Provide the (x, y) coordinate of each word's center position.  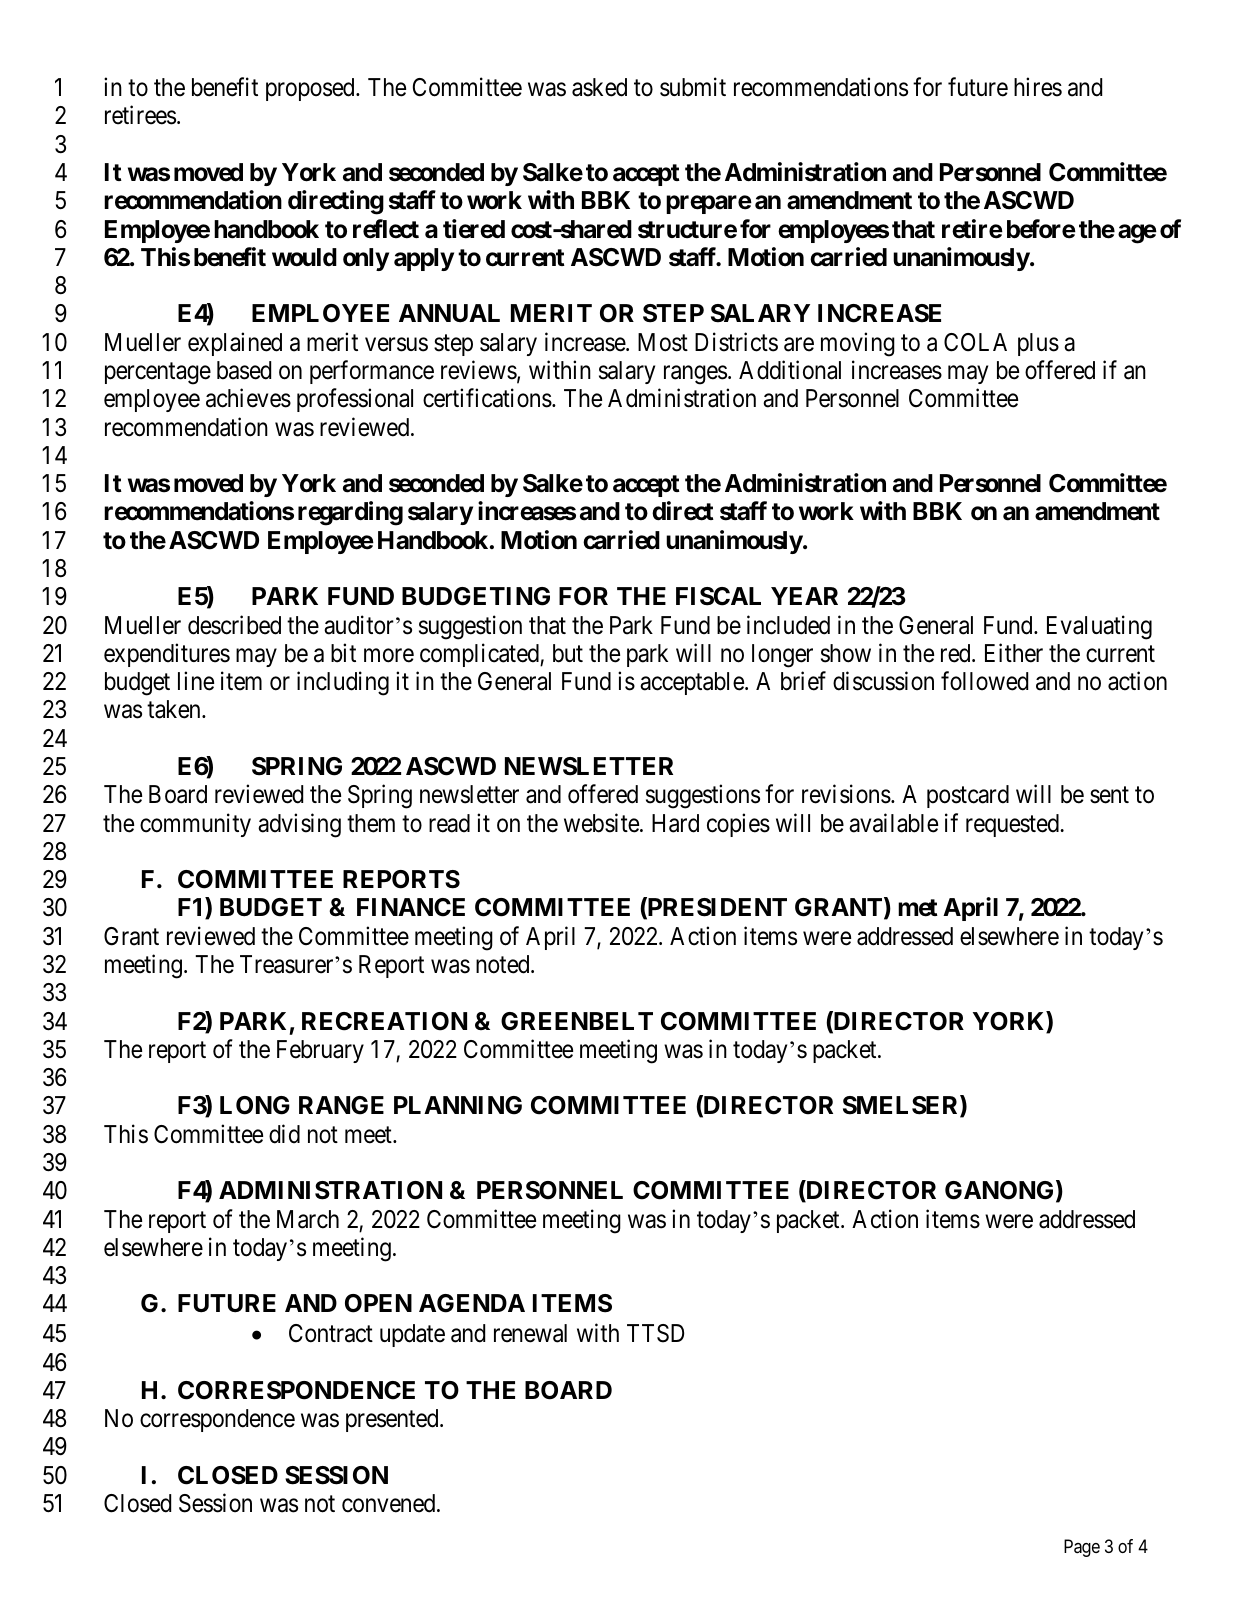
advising (299, 825)
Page (1082, 1548)
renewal (530, 1333)
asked (599, 87)
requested (1013, 825)
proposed (311, 89)
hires (1038, 87)
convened (390, 1503)
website (602, 823)
